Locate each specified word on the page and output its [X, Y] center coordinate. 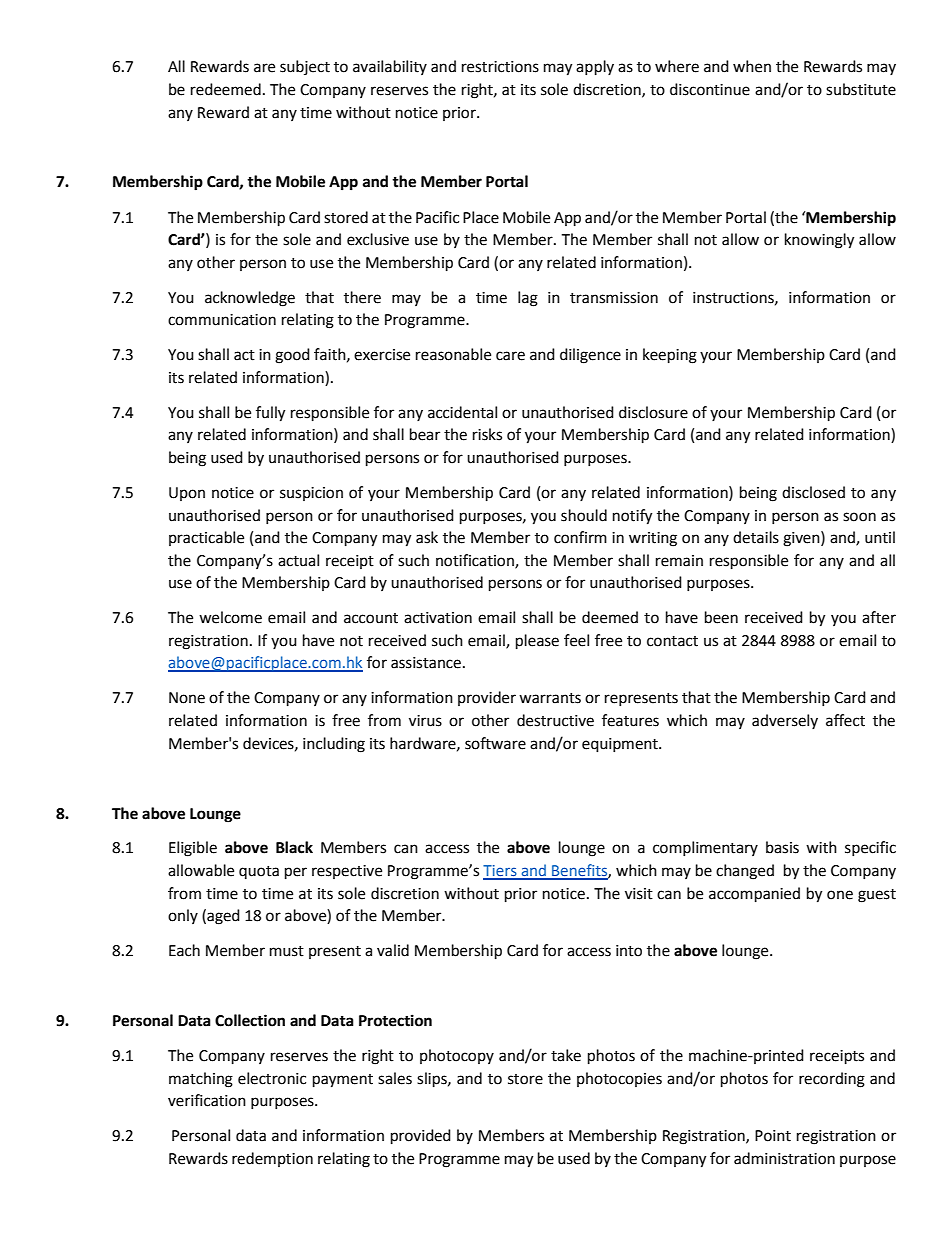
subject [305, 67]
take [566, 1055]
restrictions [500, 67]
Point [773, 1136]
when [752, 66]
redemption [272, 1159]
